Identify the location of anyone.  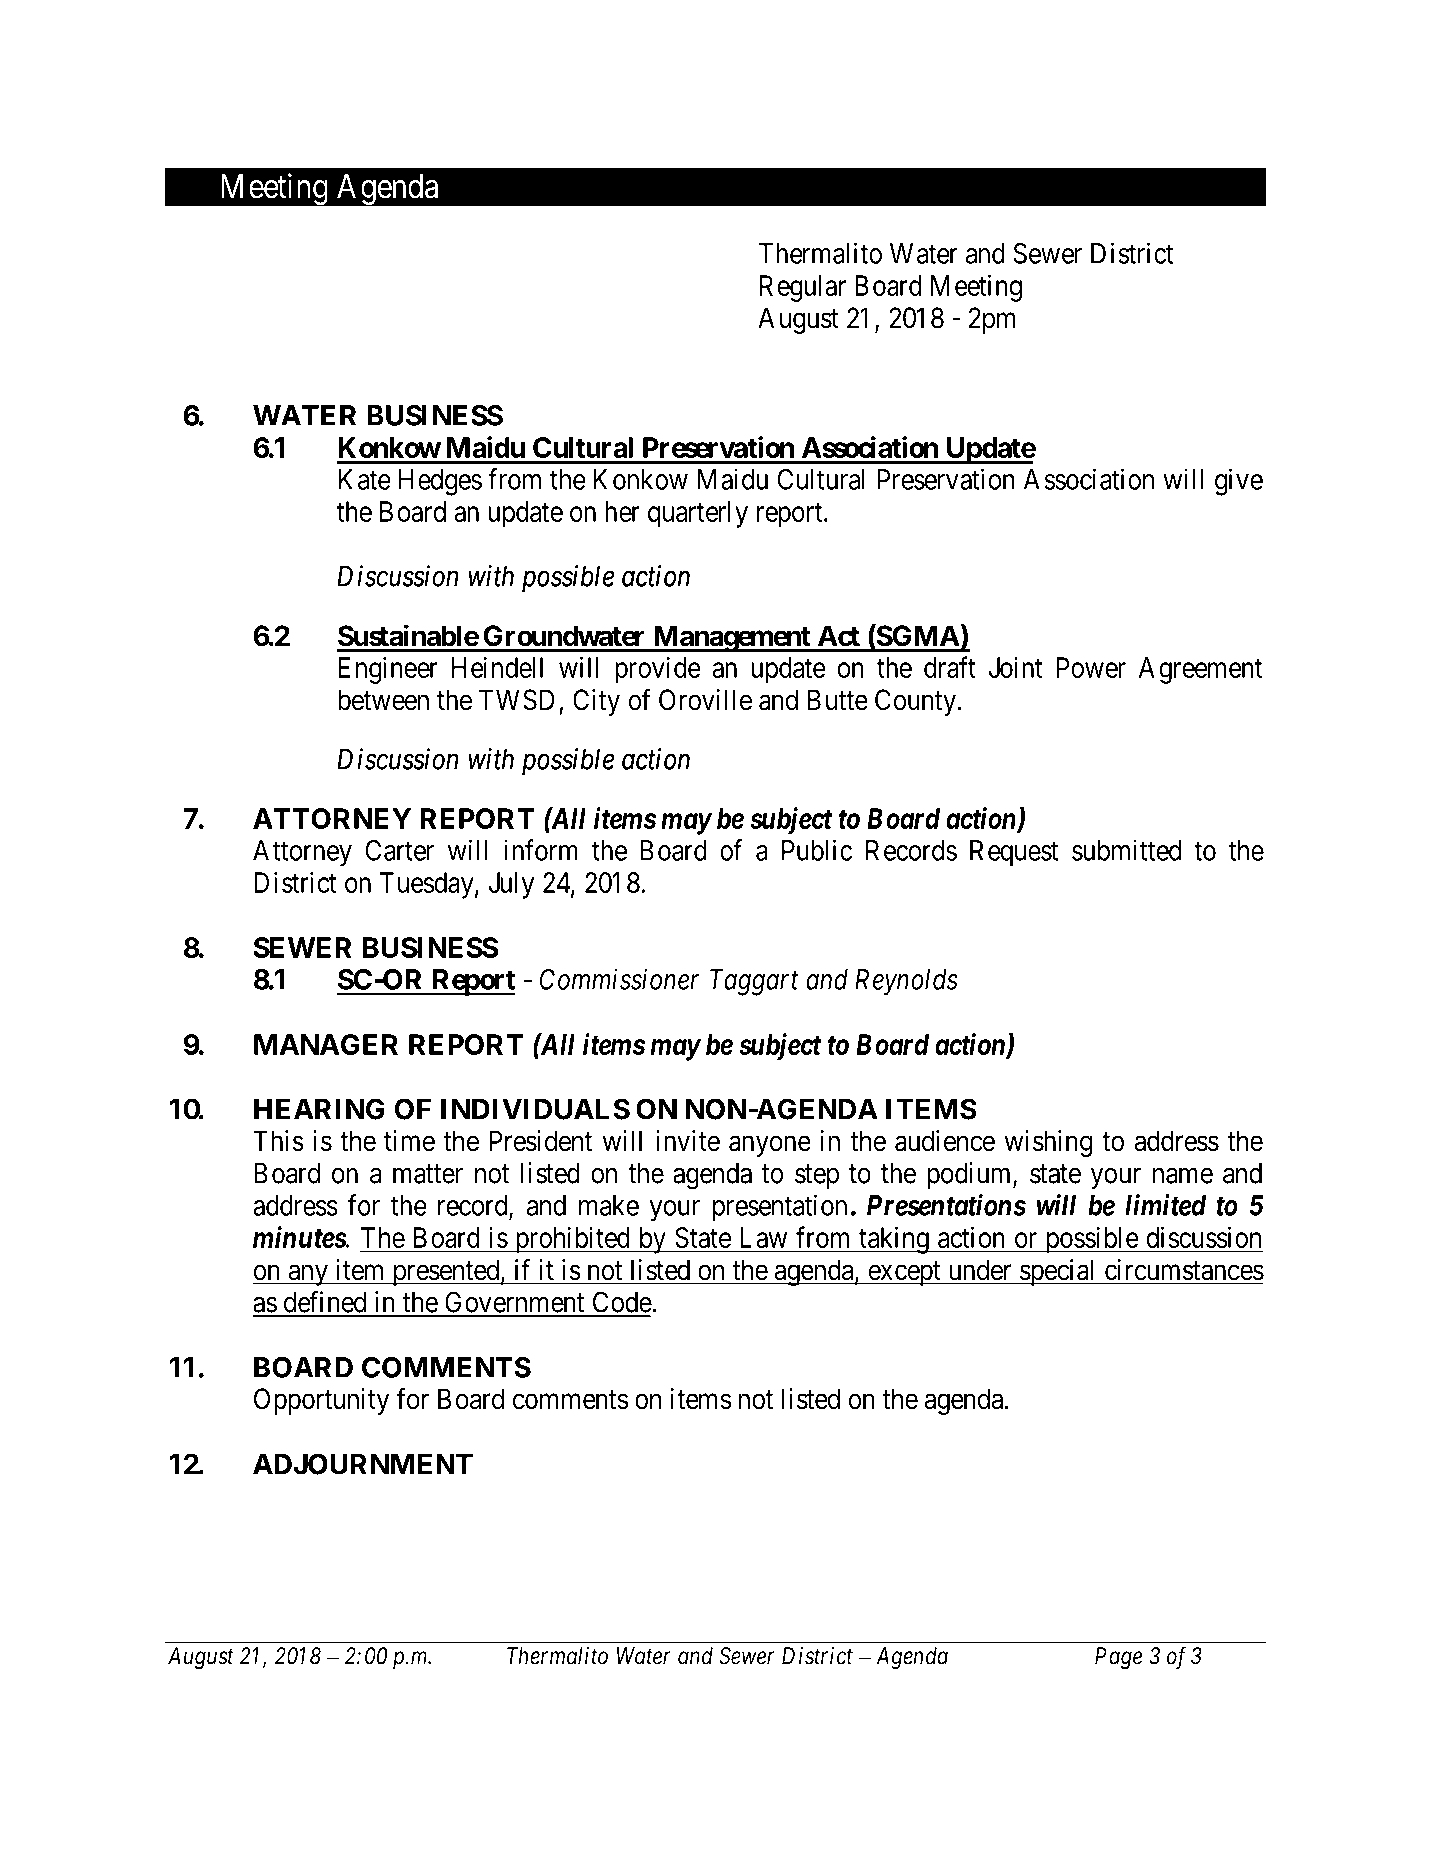
(770, 1146).
